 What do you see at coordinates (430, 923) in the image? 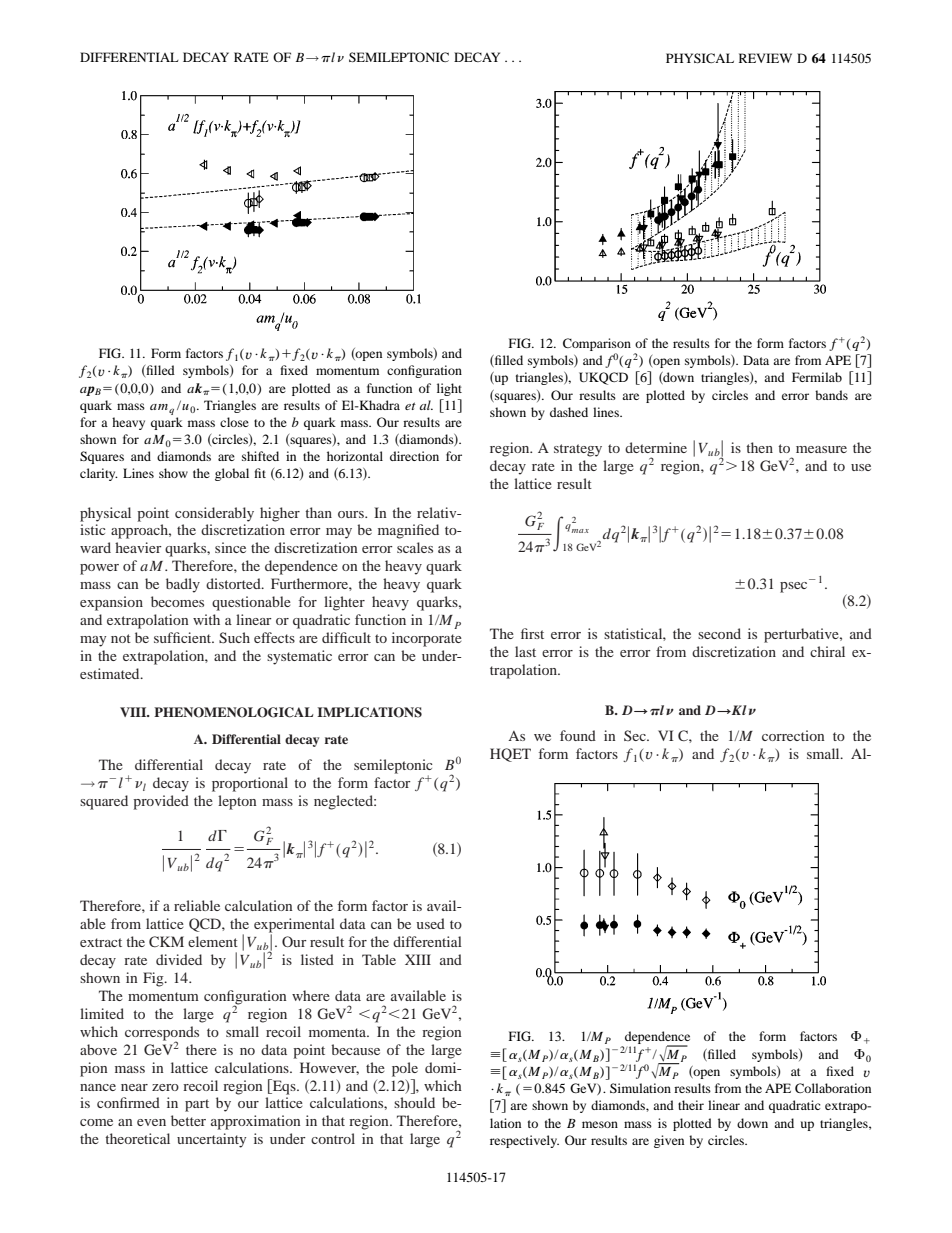
I see `used` at bounding box center [430, 923].
